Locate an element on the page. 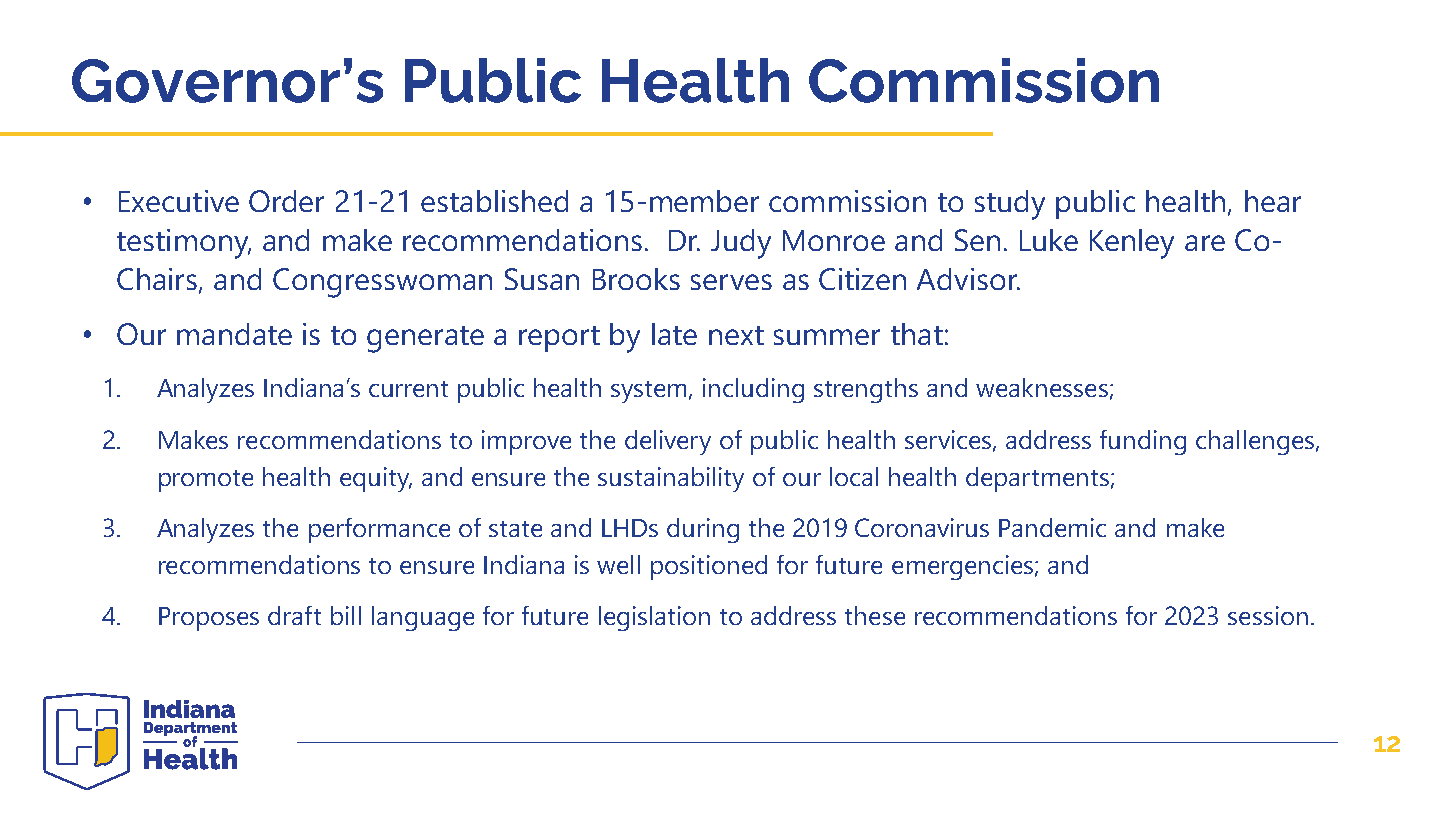 The width and height of the page is (1456, 819). Order is located at coordinates (286, 201).
